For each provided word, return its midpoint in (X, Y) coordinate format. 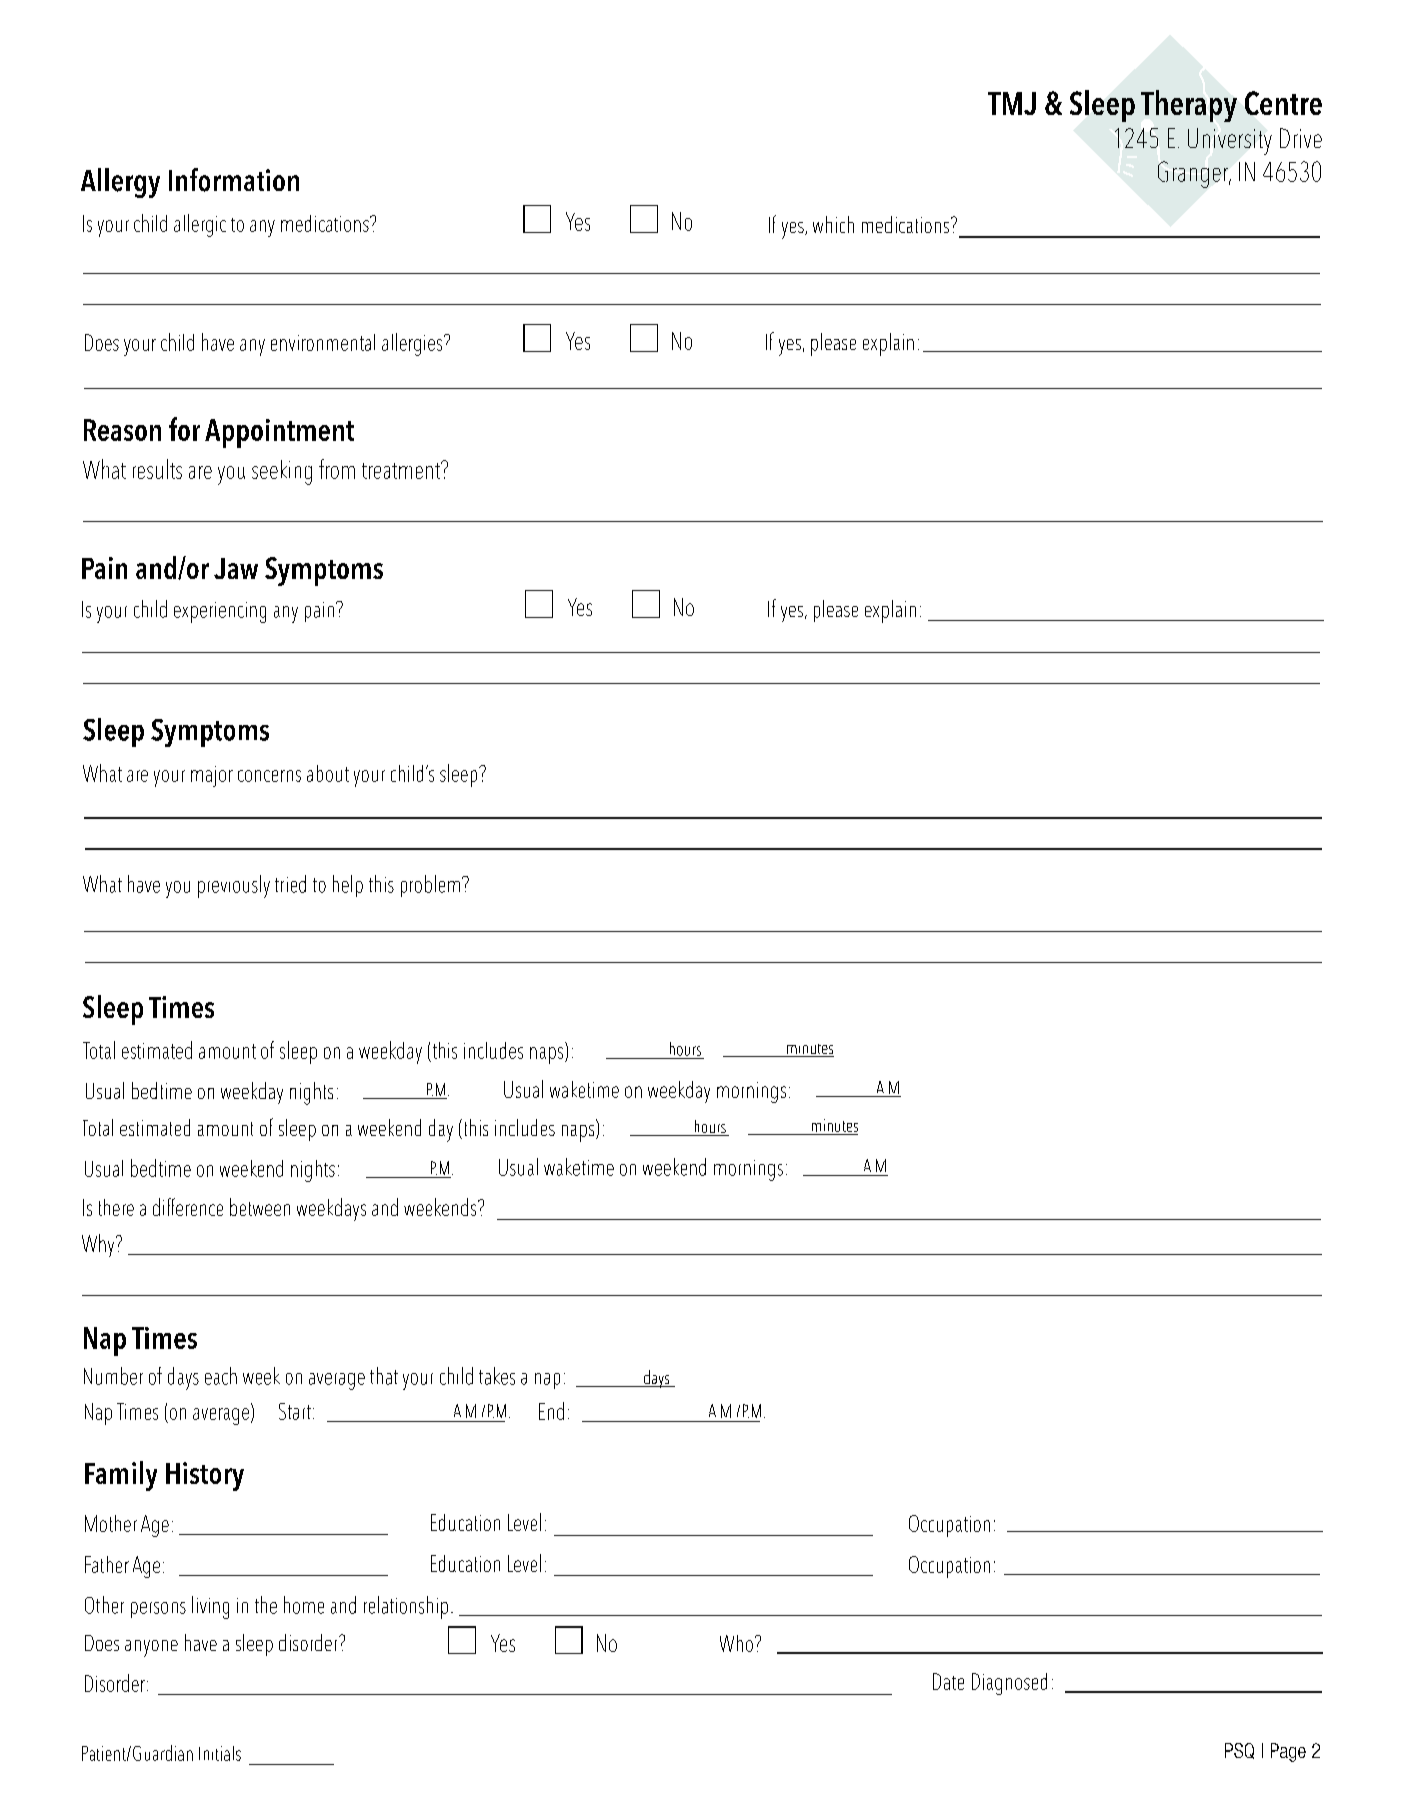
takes (497, 1376)
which (833, 224)
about (328, 773)
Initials (220, 1753)
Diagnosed (1009, 1684)
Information (234, 180)
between (260, 1207)
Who (736, 1643)
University (1230, 141)
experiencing (220, 612)
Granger (1194, 174)
